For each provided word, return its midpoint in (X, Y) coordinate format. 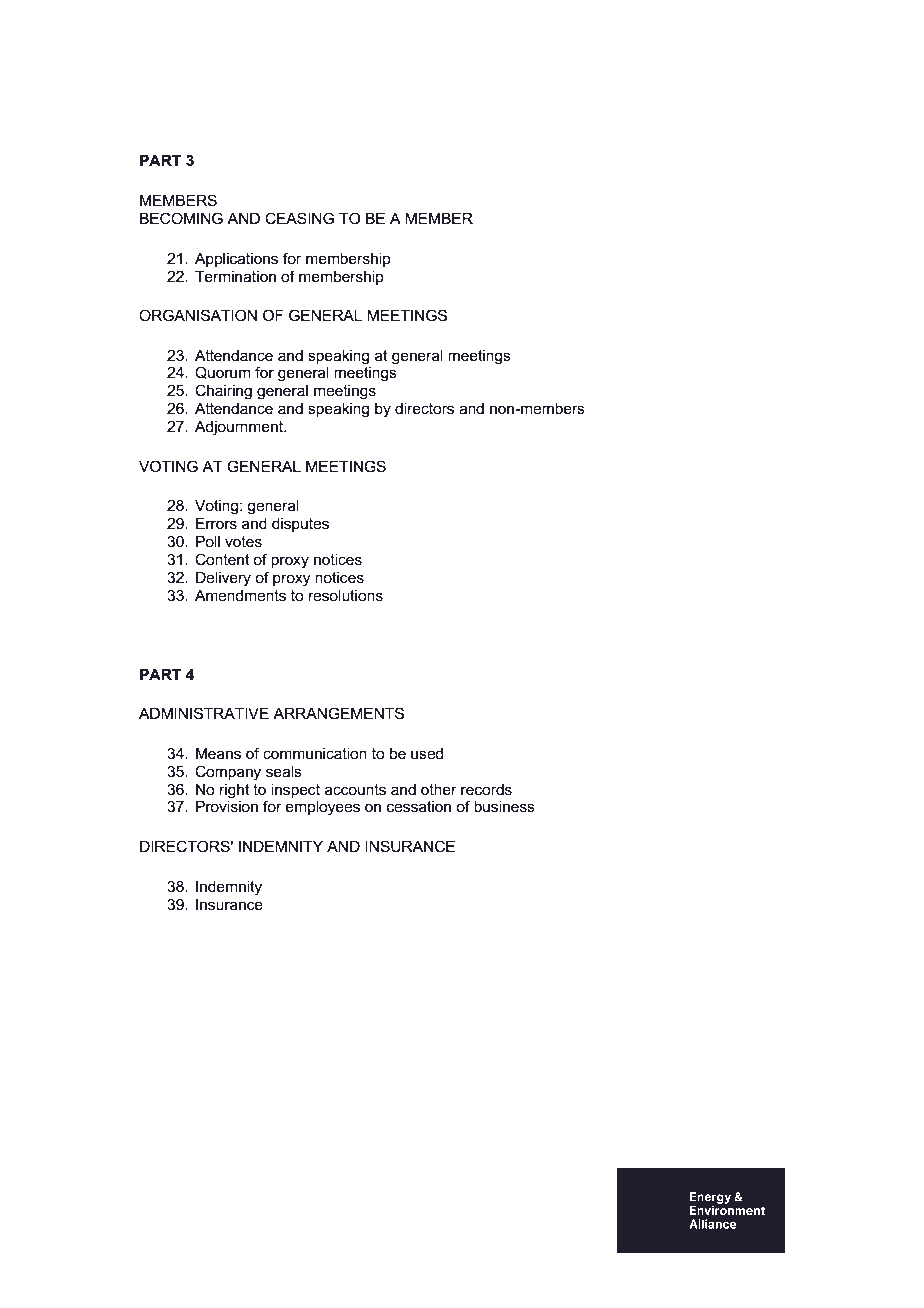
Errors (216, 523)
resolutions (346, 595)
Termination (235, 276)
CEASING (299, 218)
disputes (300, 524)
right (235, 791)
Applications (236, 259)
